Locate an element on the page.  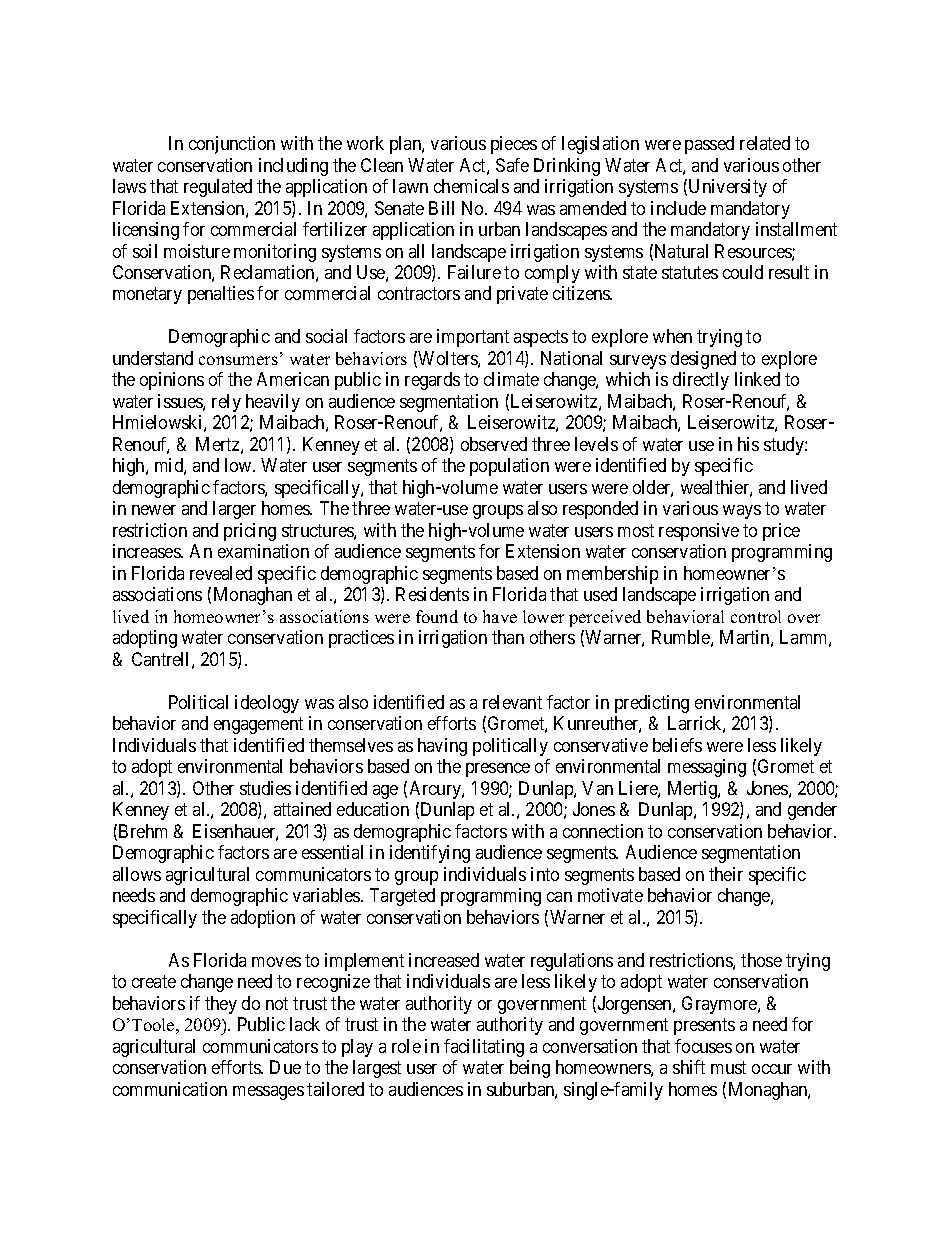
control is located at coordinates (756, 616).
